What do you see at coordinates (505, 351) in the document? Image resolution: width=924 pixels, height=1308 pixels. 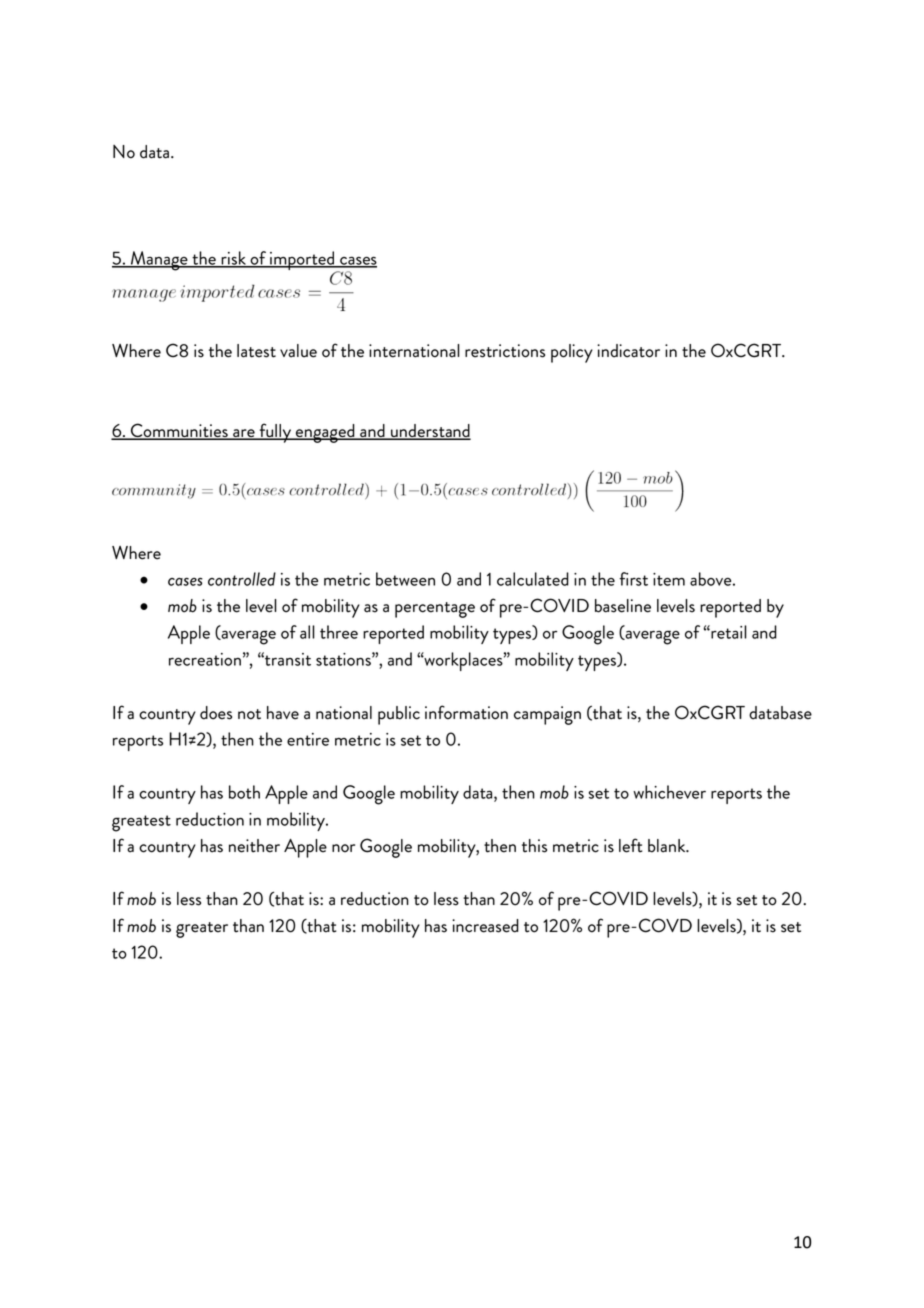 I see `restrictions` at bounding box center [505, 351].
